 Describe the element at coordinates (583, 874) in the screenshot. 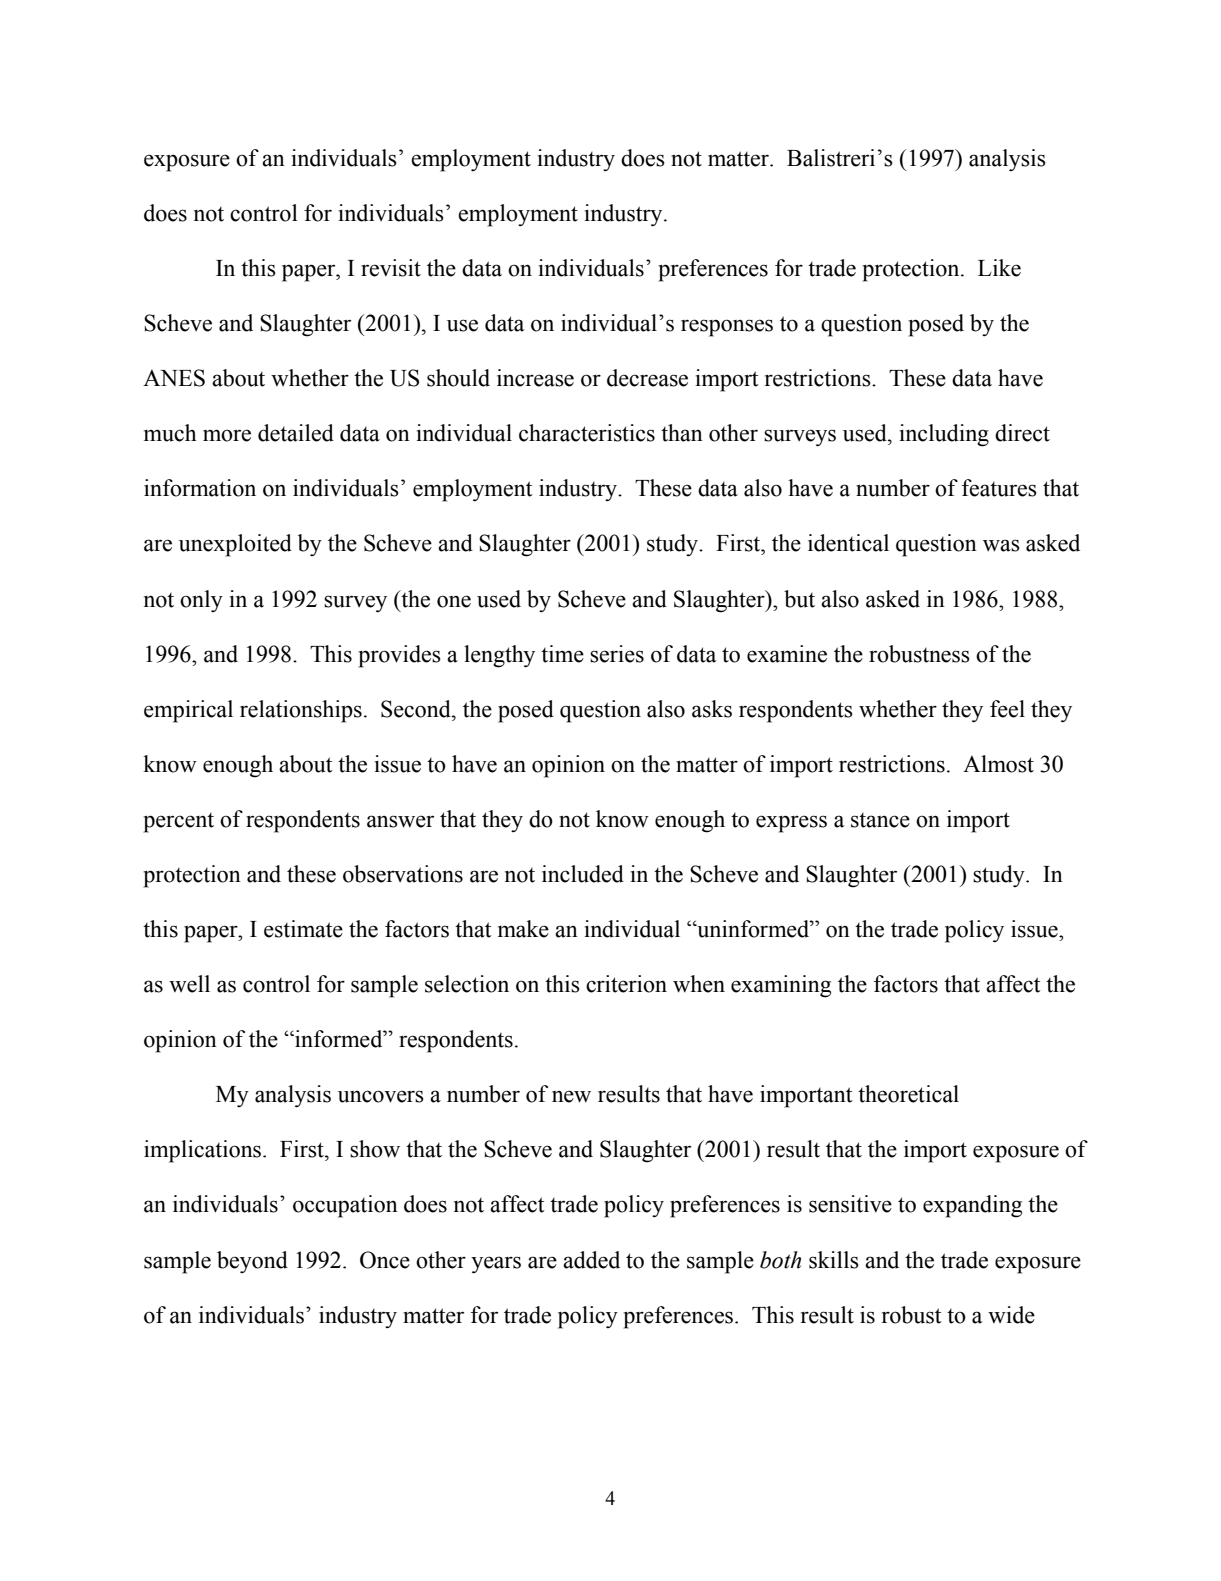

I see `included` at that location.
